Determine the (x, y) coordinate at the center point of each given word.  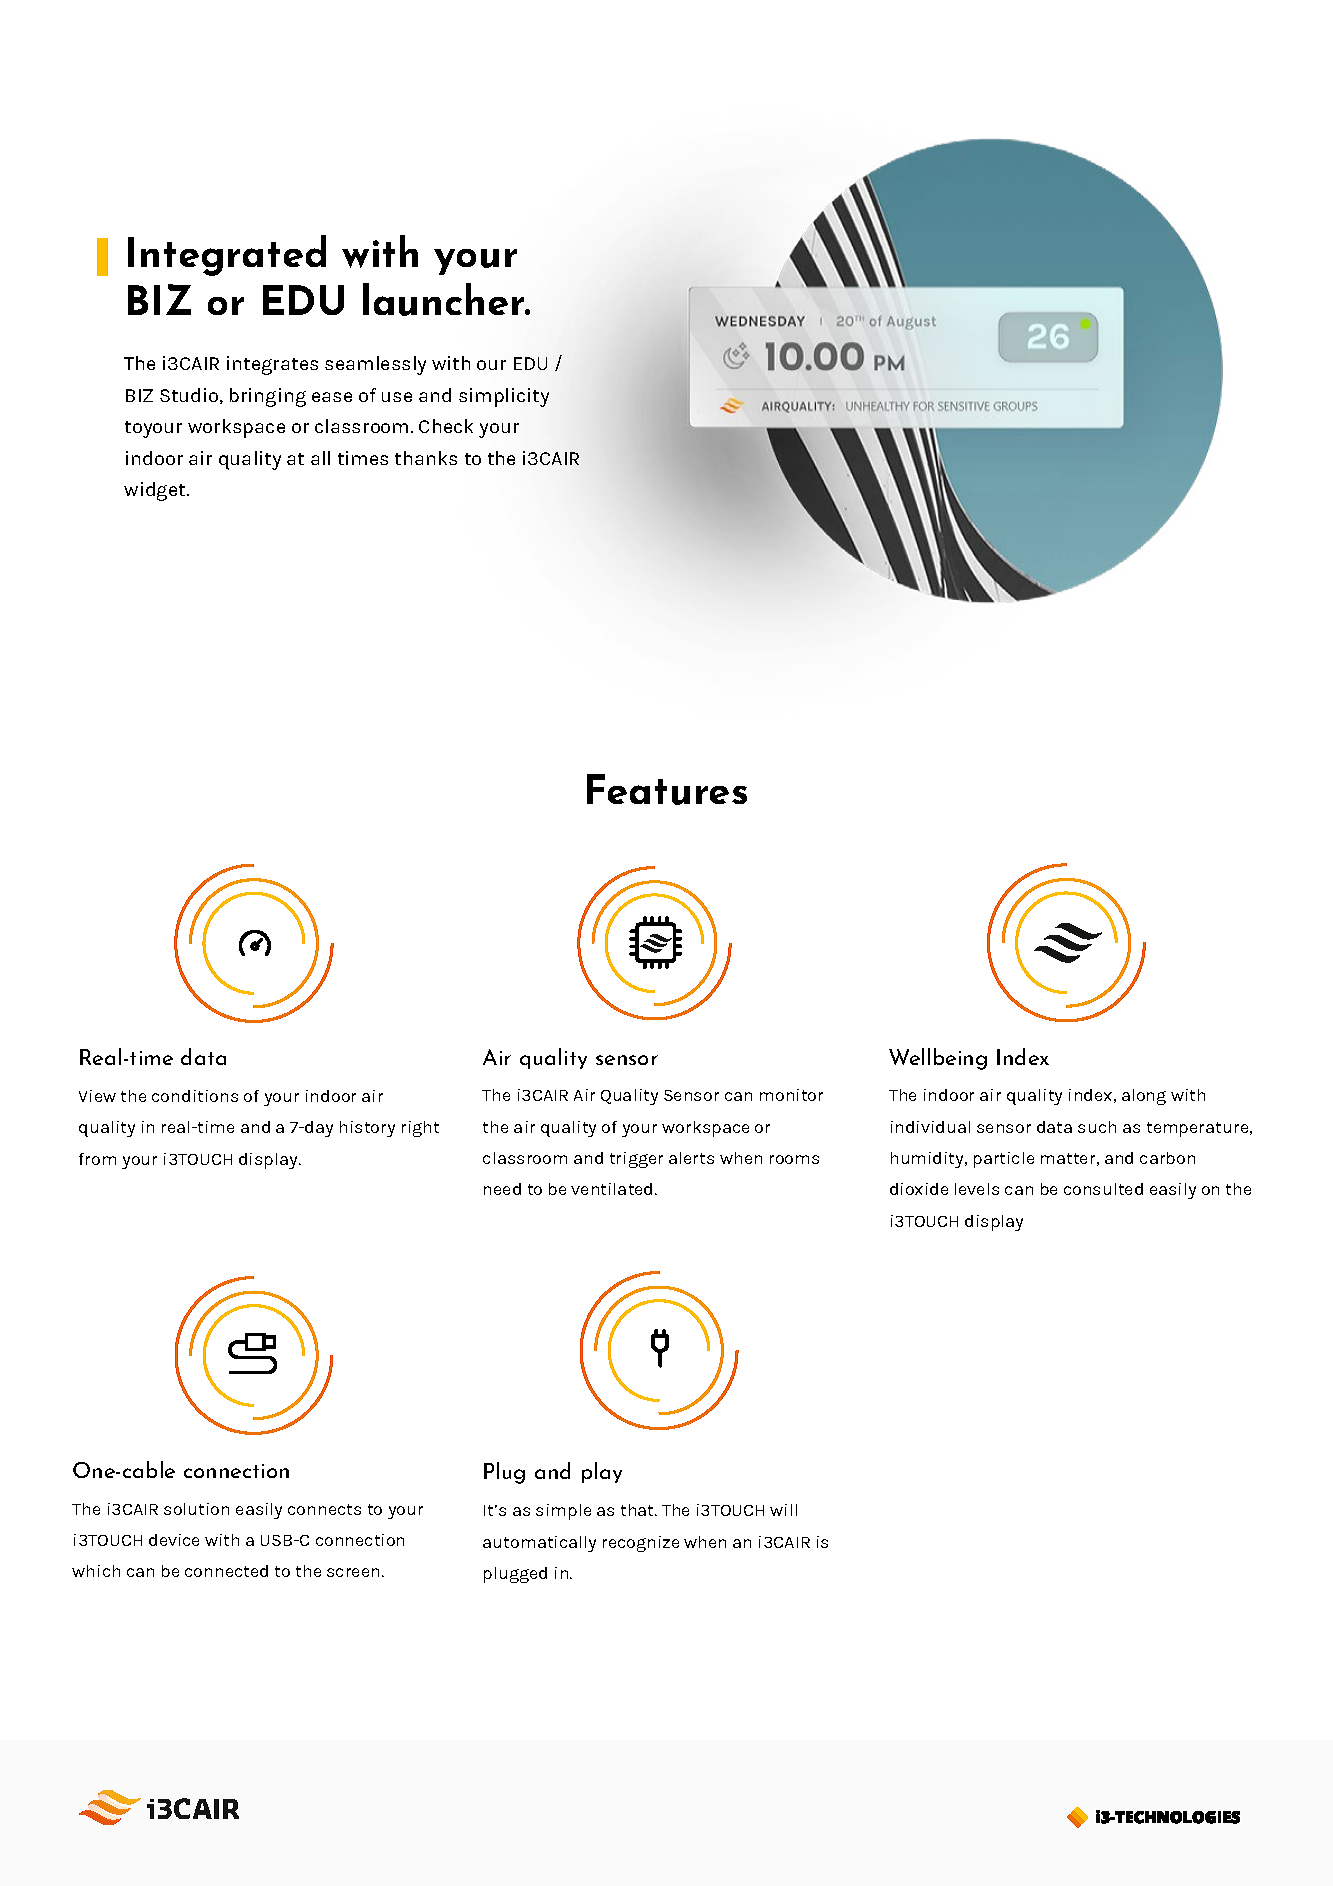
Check (446, 426)
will (783, 1510)
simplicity (504, 397)
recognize (641, 1544)
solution (196, 1509)
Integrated (227, 255)
